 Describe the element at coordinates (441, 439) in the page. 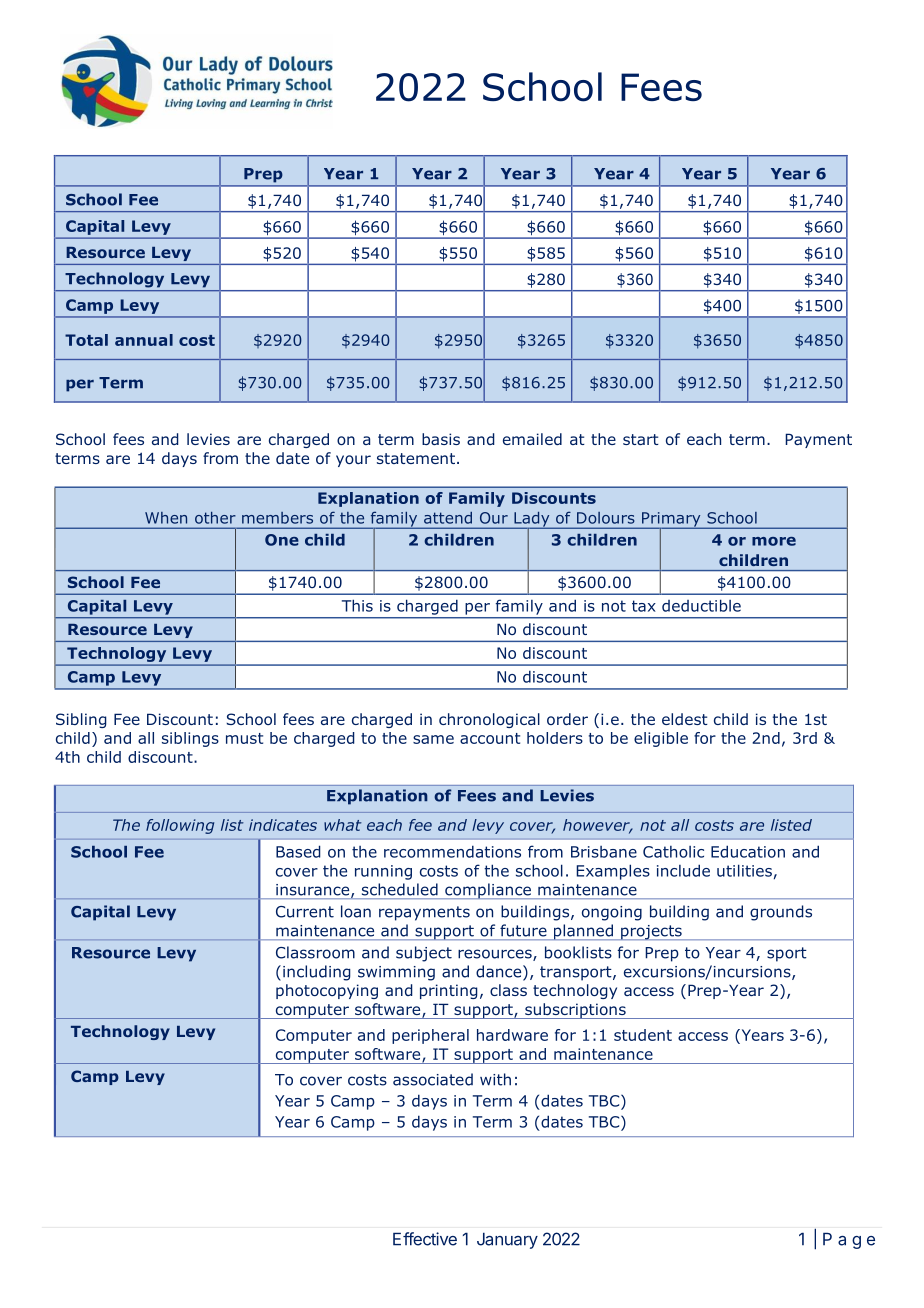

I see `basis` at that location.
